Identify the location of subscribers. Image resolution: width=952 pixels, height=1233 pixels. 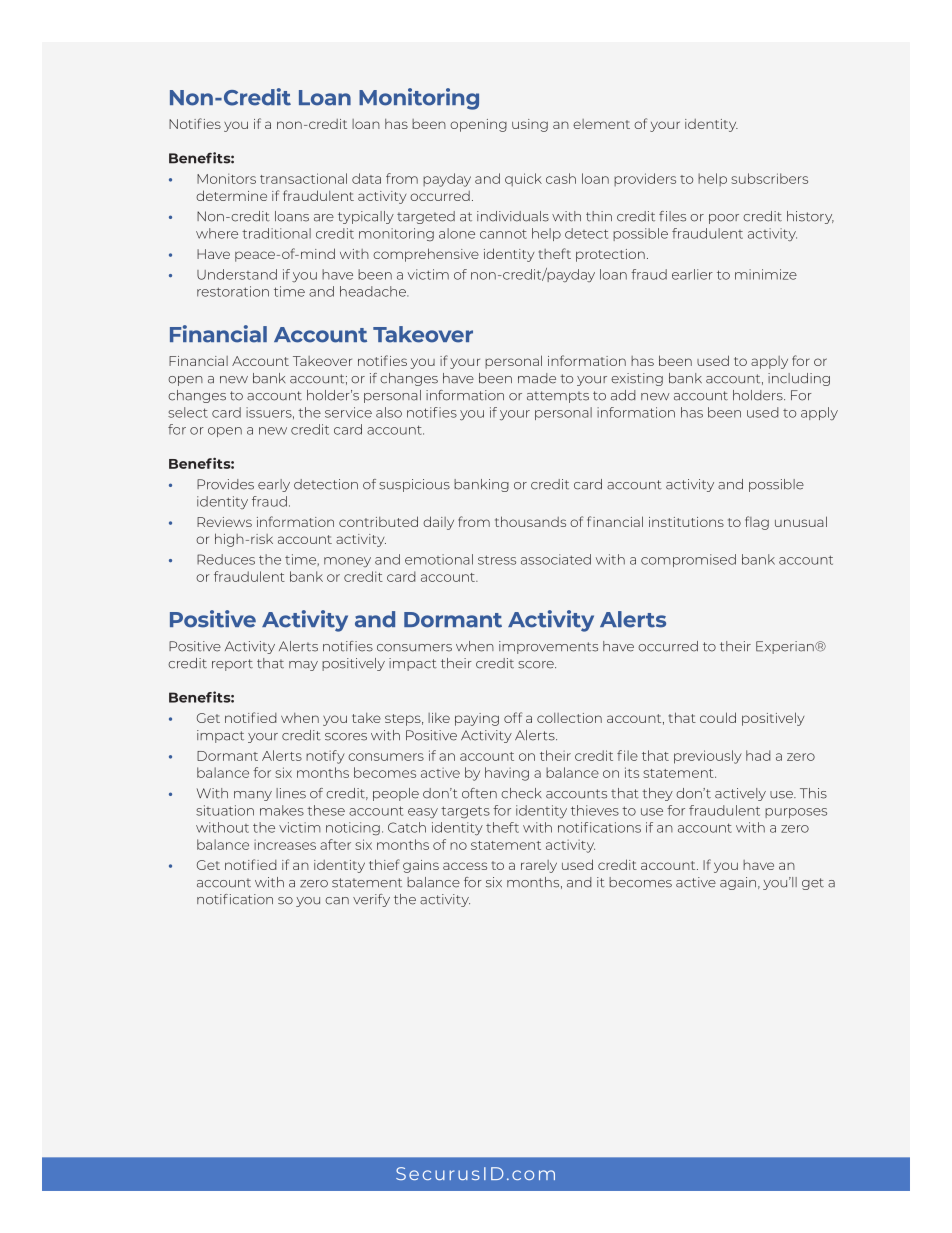
(769, 178).
